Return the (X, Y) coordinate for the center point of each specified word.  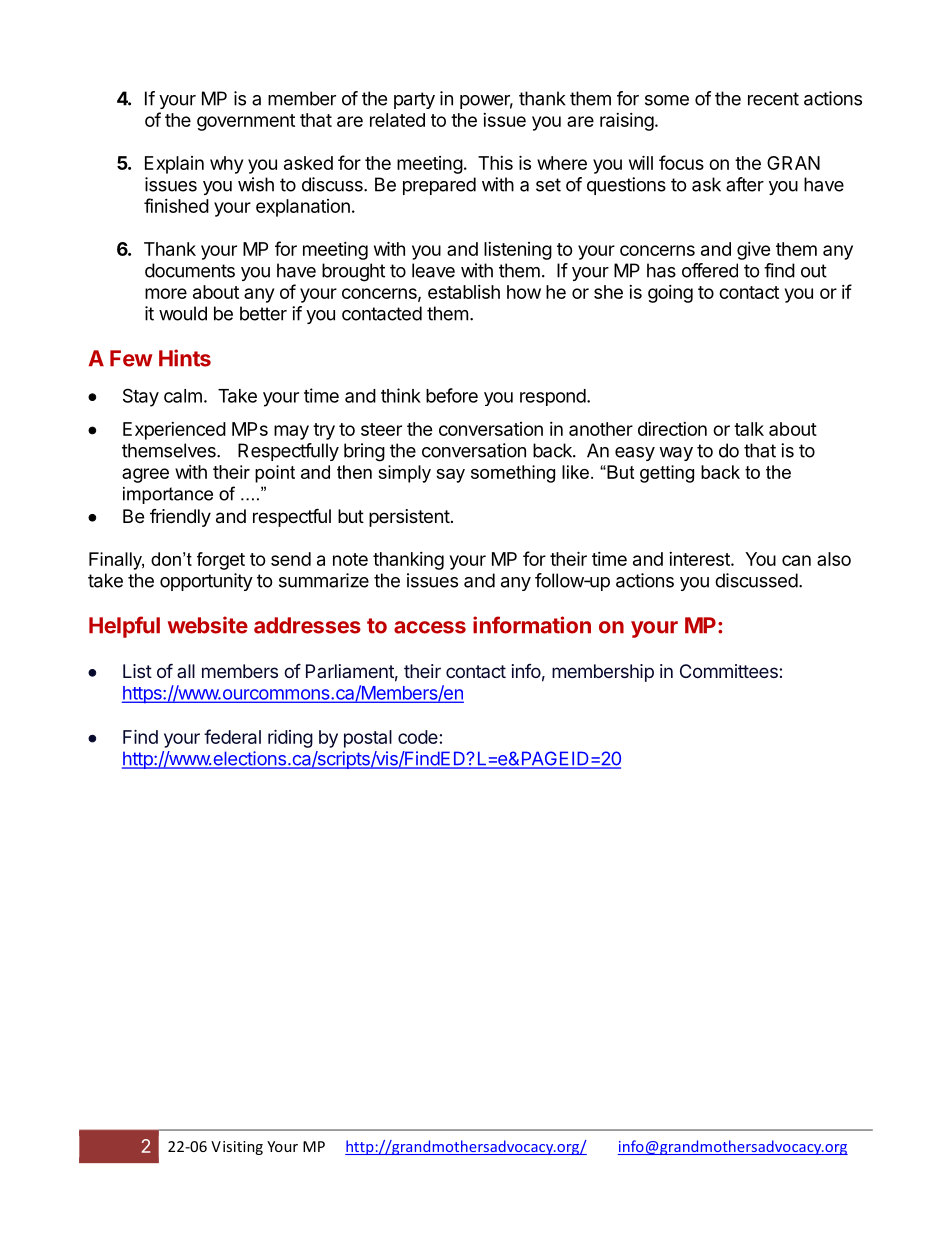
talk (749, 429)
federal (232, 736)
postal (368, 739)
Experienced (174, 431)
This (495, 163)
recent (773, 99)
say (450, 476)
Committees (729, 671)
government (246, 122)
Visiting (237, 1148)
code (418, 737)
